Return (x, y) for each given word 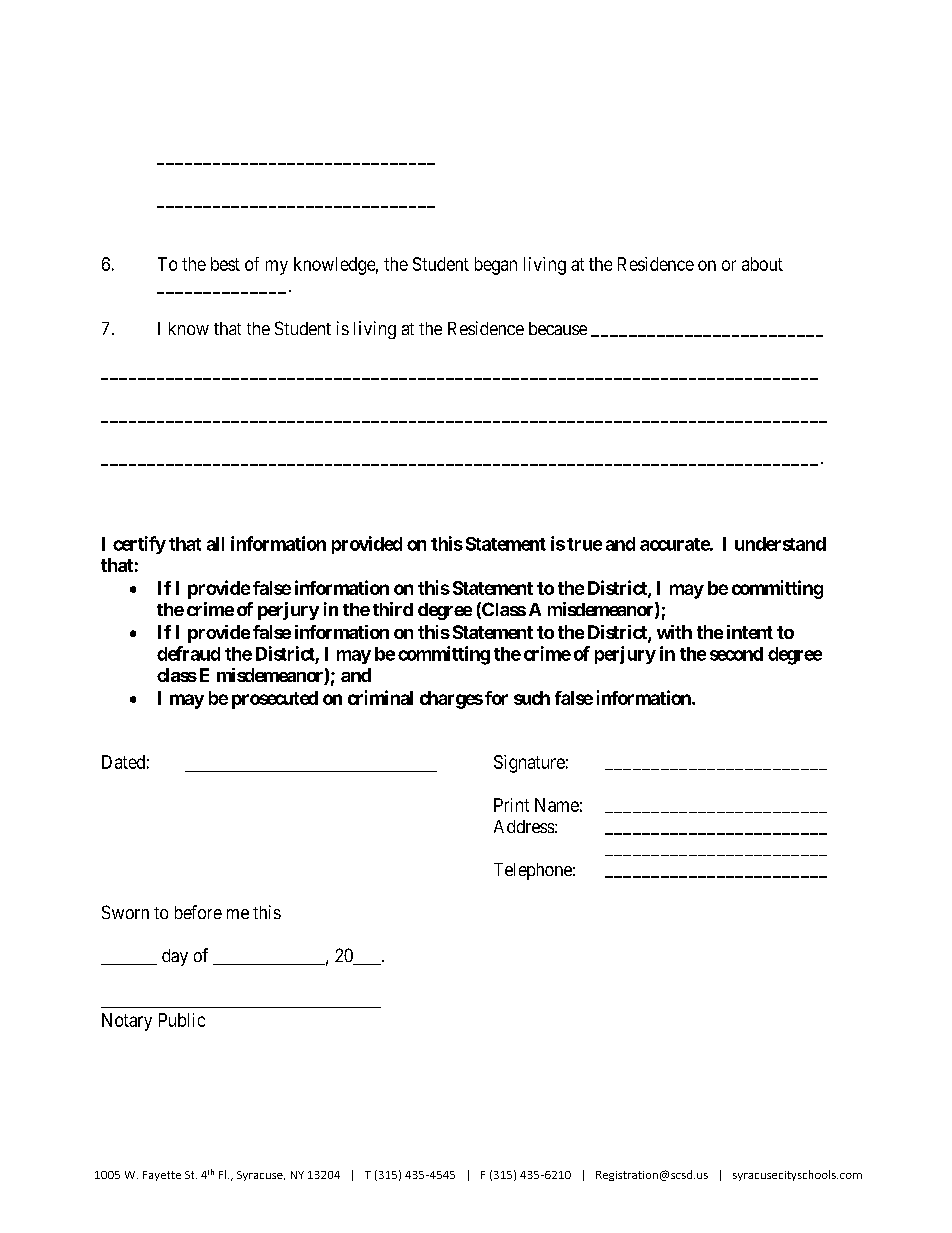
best (225, 264)
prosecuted (275, 700)
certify (139, 545)
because (558, 328)
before (198, 912)
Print (511, 805)
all (215, 544)
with (674, 632)
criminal (380, 697)
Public (182, 1020)
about (762, 264)
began (496, 266)
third (393, 609)
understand (780, 544)
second (736, 654)
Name (557, 805)
